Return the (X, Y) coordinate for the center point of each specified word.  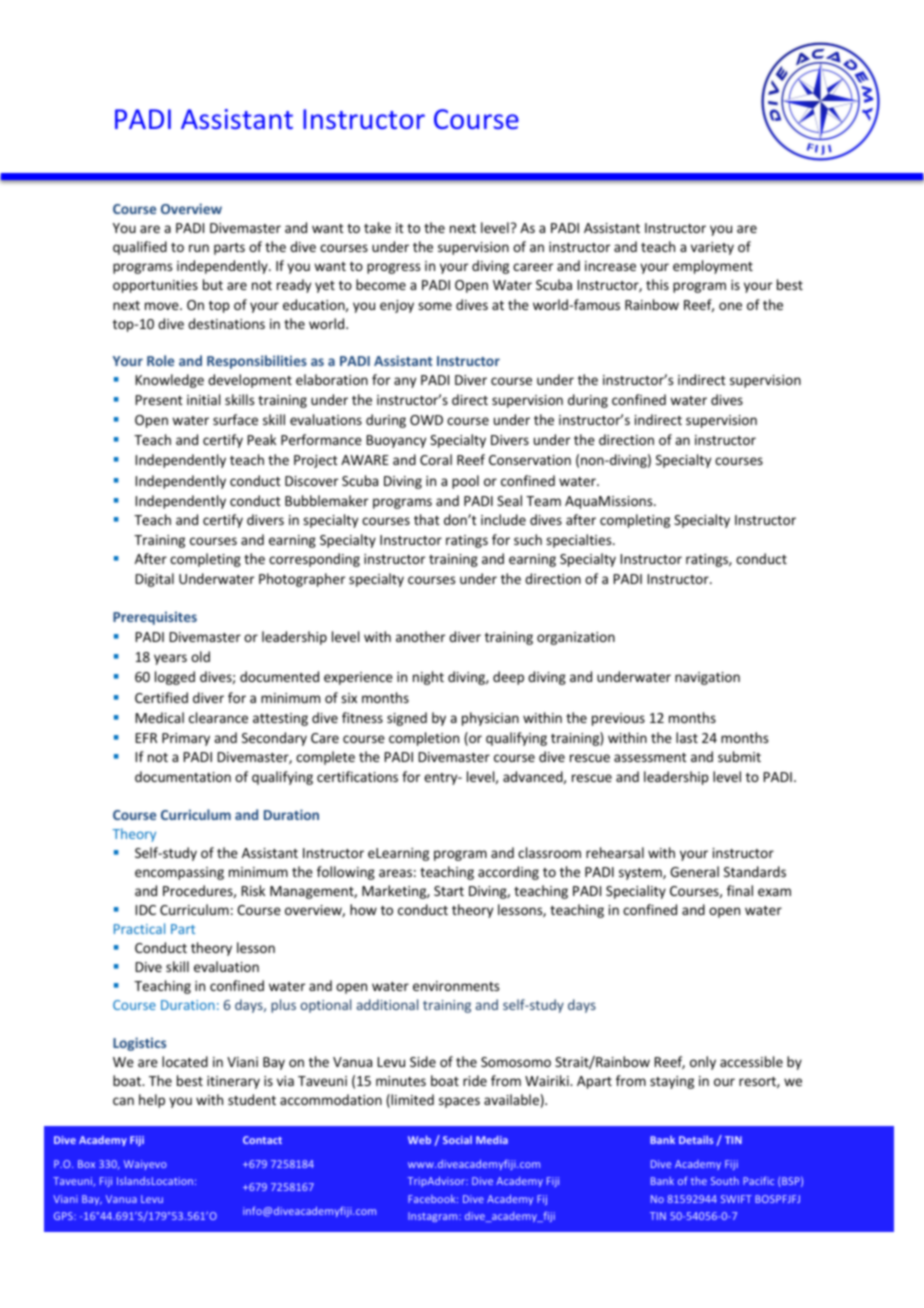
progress (393, 268)
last (687, 737)
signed (407, 719)
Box (86, 1164)
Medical (160, 717)
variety (712, 248)
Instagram (434, 1217)
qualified (140, 248)
